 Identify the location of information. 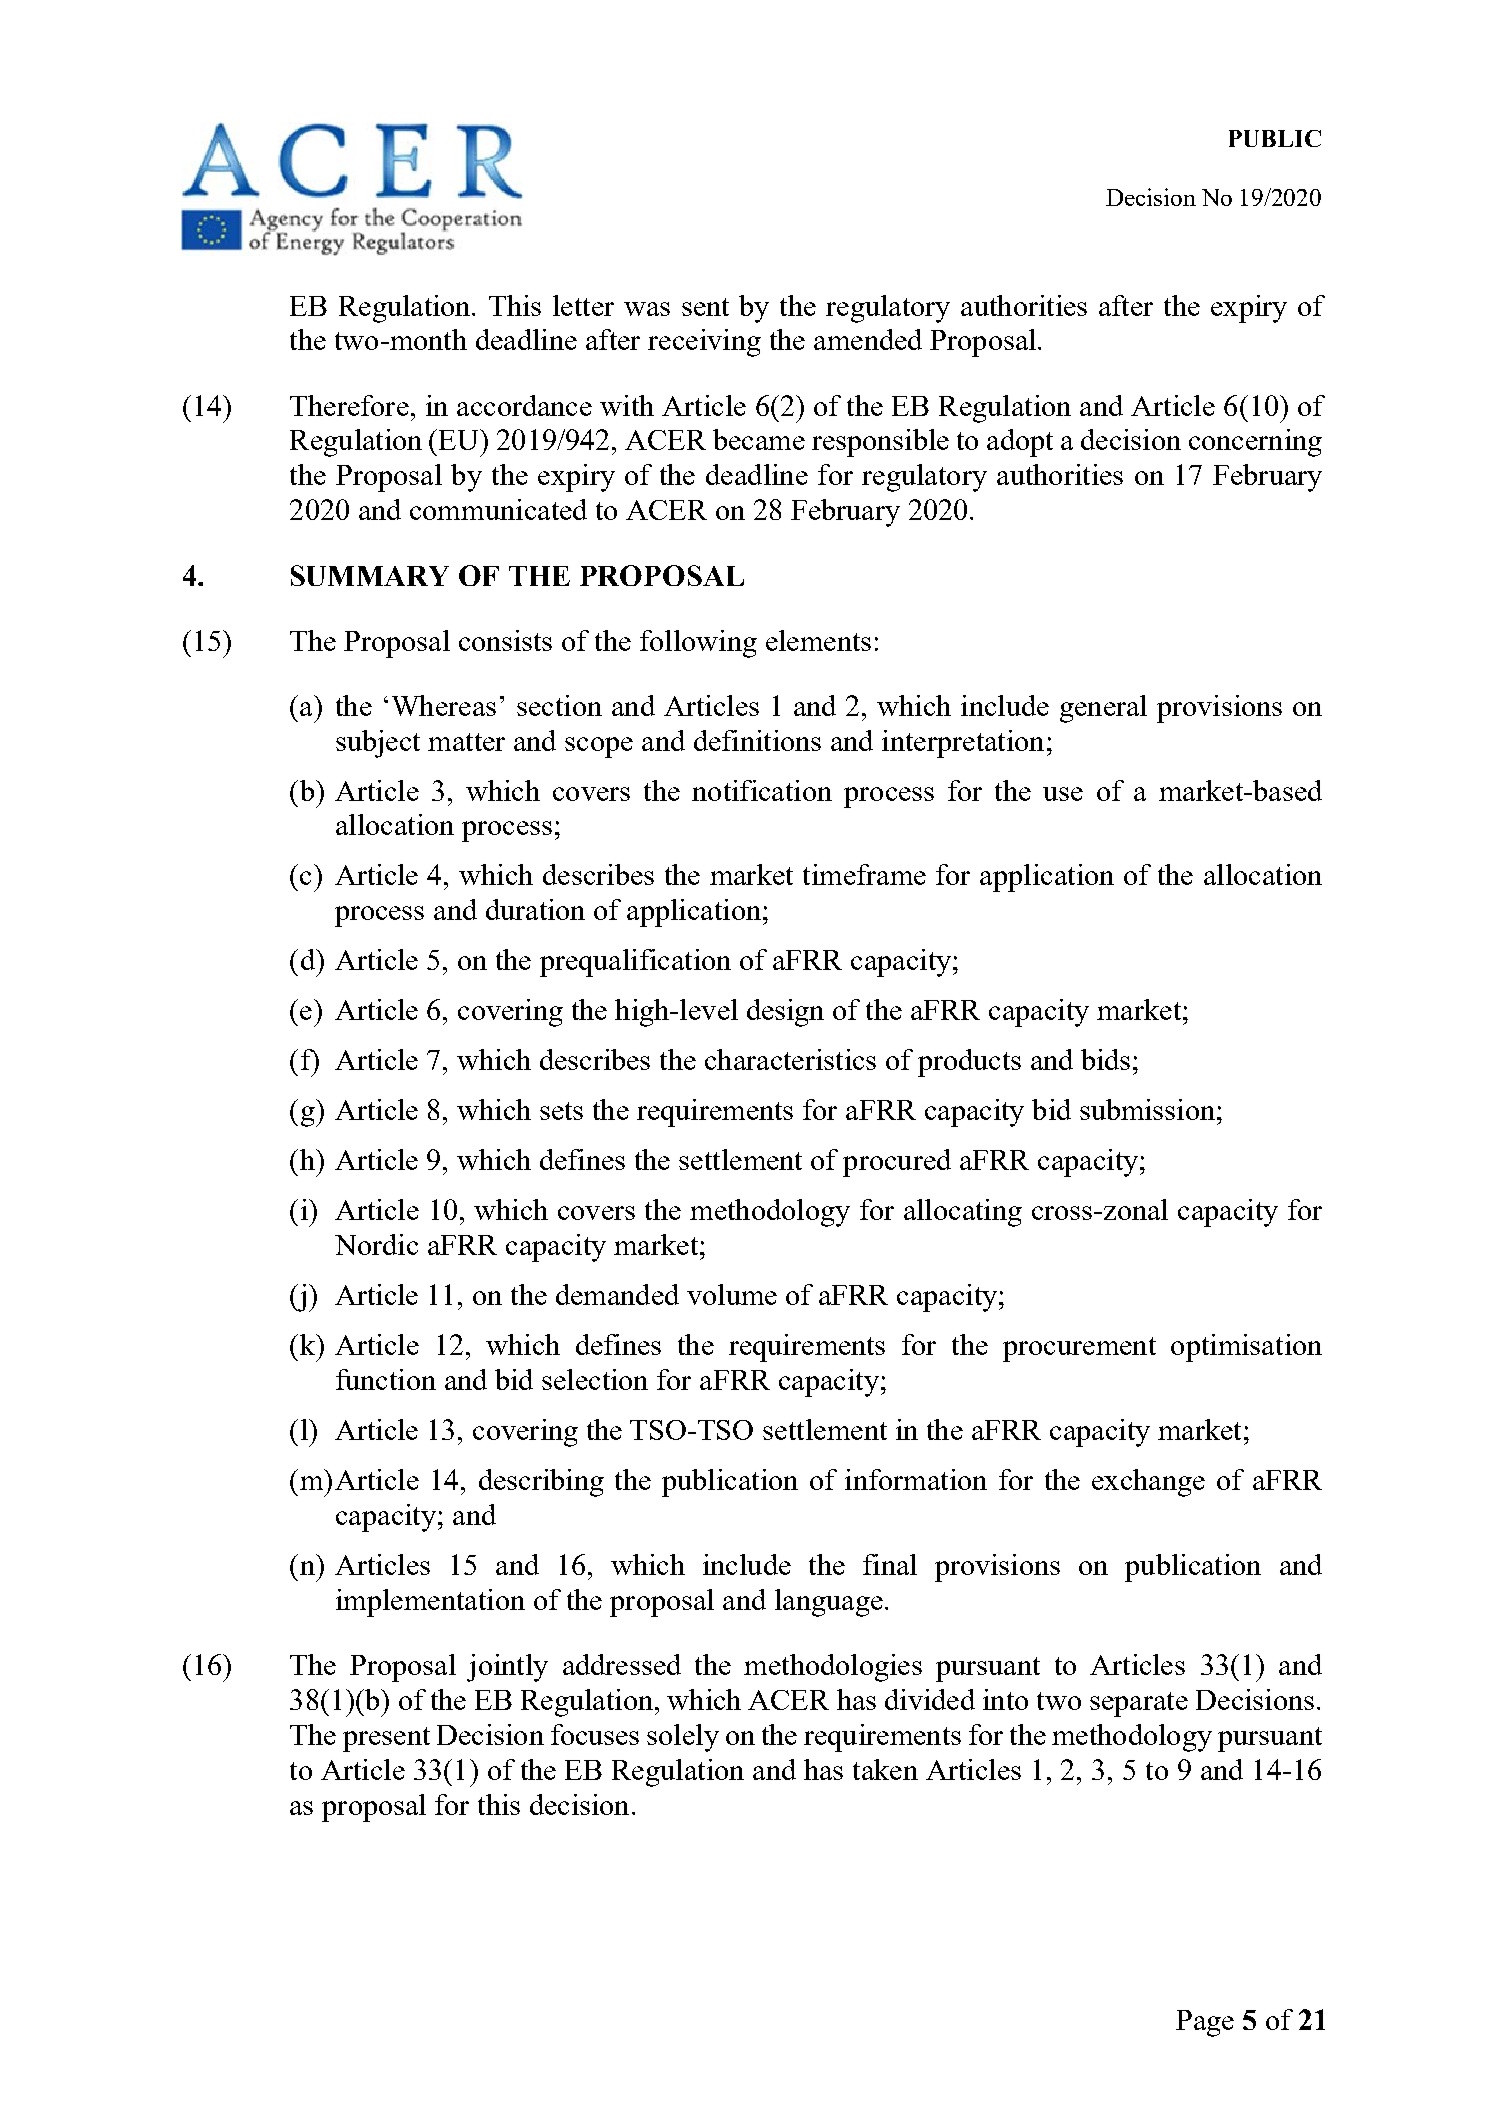
(916, 1479).
